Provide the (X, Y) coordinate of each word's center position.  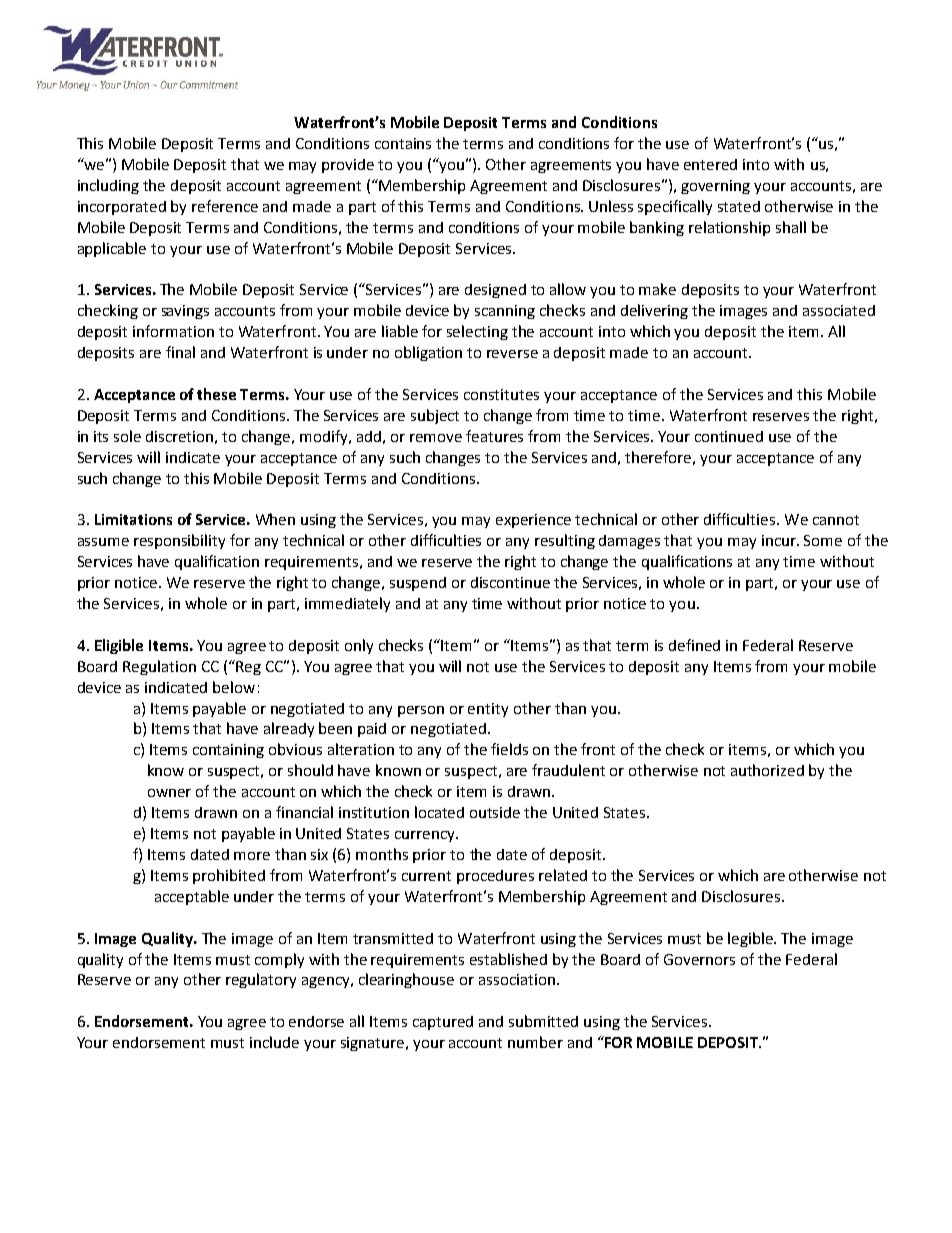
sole (127, 436)
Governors (699, 959)
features (494, 436)
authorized (767, 770)
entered (710, 164)
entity (488, 710)
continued (729, 436)
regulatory (261, 980)
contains (403, 143)
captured (443, 1023)
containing (228, 751)
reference (225, 206)
